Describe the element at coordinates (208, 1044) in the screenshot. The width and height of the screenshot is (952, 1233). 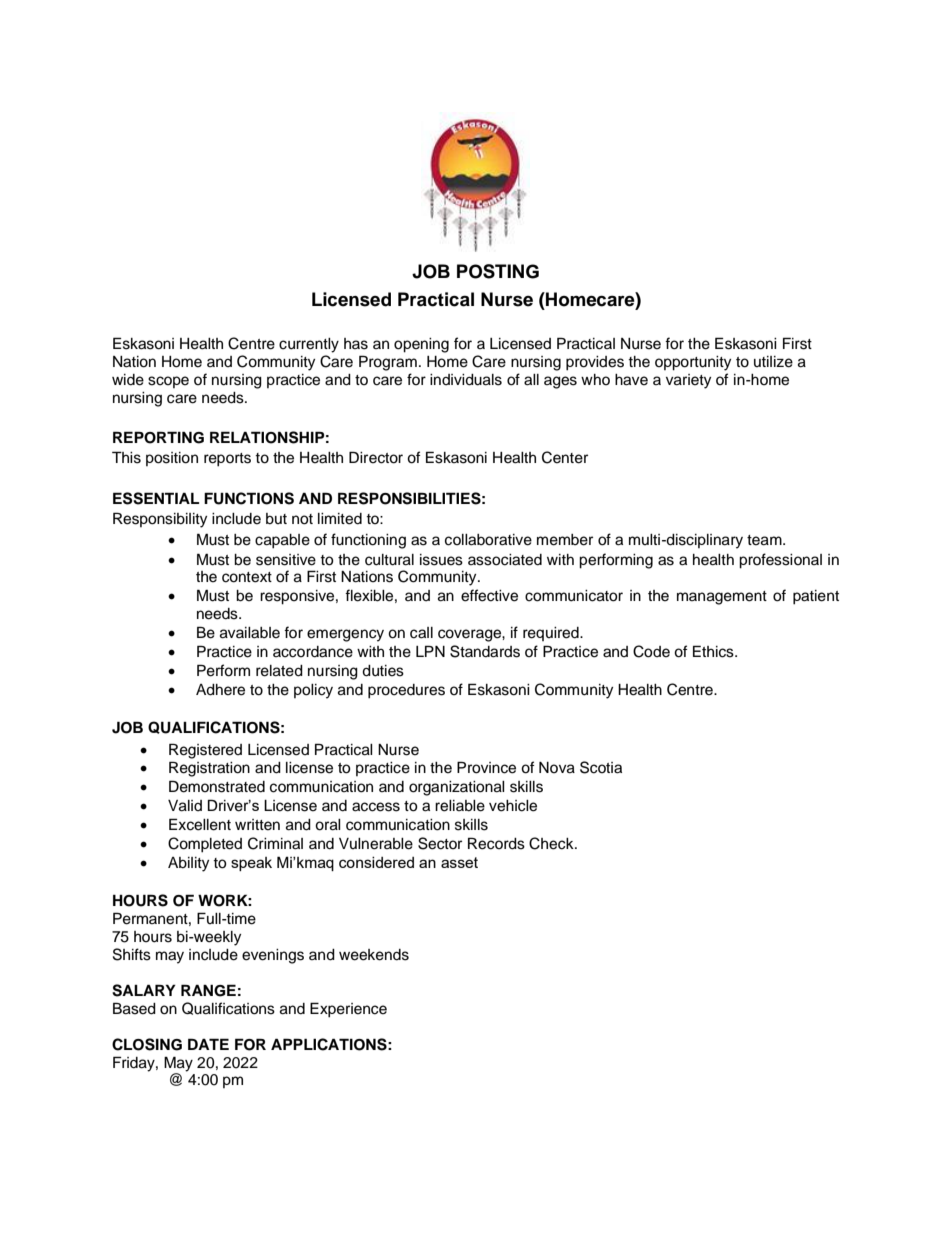
I see `DATE` at that location.
